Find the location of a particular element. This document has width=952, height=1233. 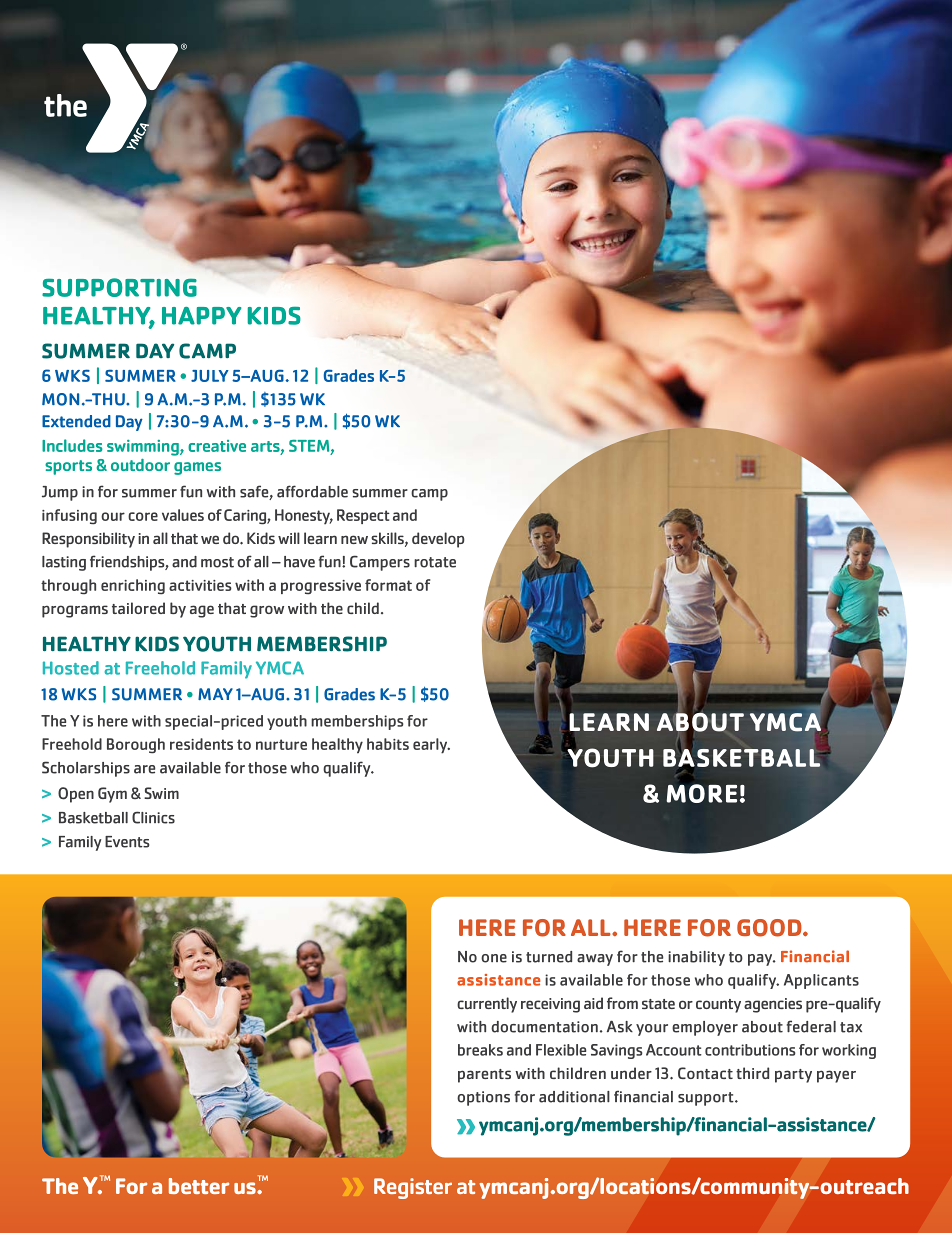

JULY is located at coordinates (210, 376).
